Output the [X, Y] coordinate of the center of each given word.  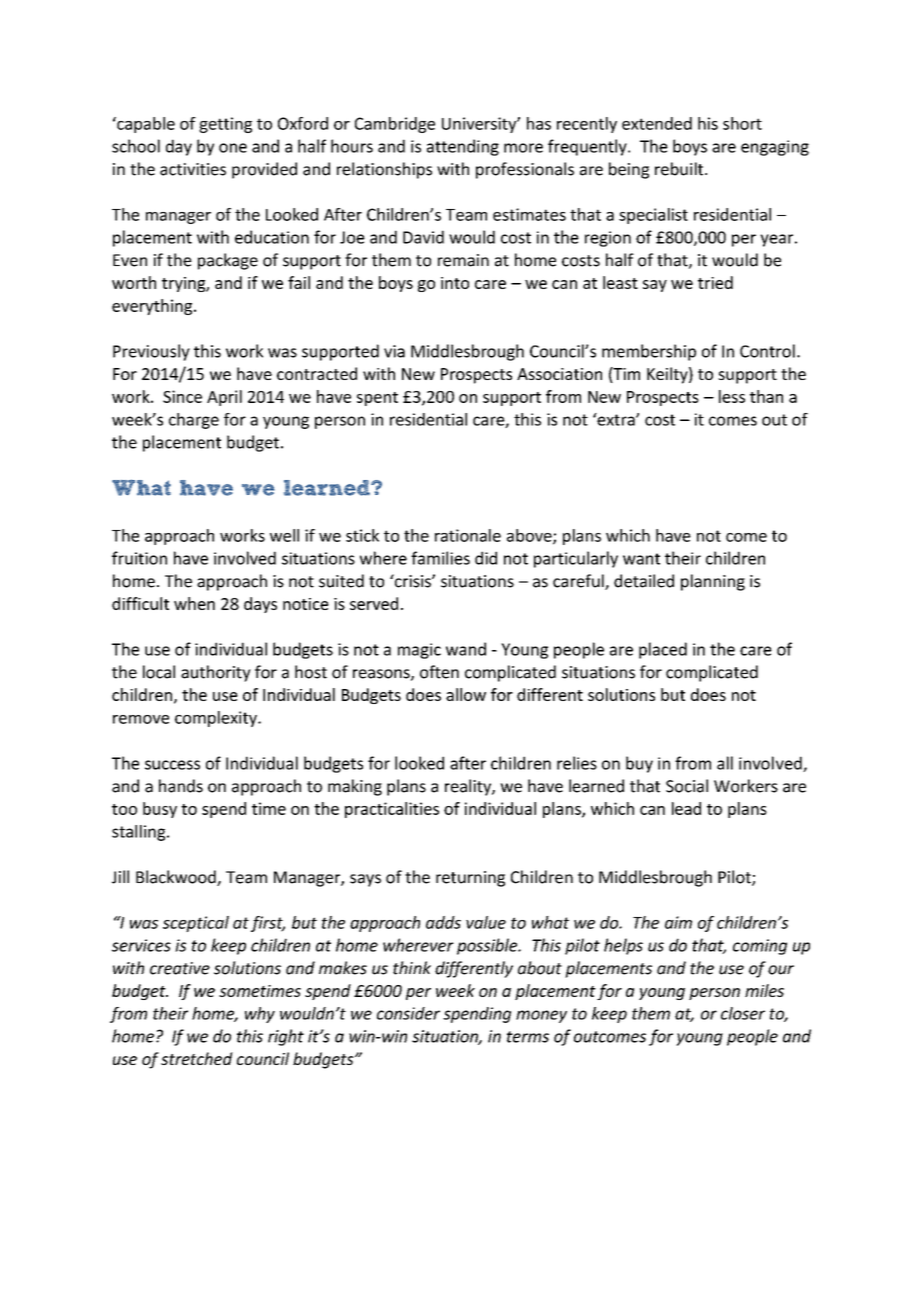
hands [181, 786]
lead [686, 808]
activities [193, 169]
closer [743, 1013]
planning [713, 582]
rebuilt [680, 169]
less [732, 396]
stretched [197, 1058]
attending [463, 147]
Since [182, 396]
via [394, 351]
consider [408, 1013]
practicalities [392, 810]
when [194, 603]
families [440, 558]
